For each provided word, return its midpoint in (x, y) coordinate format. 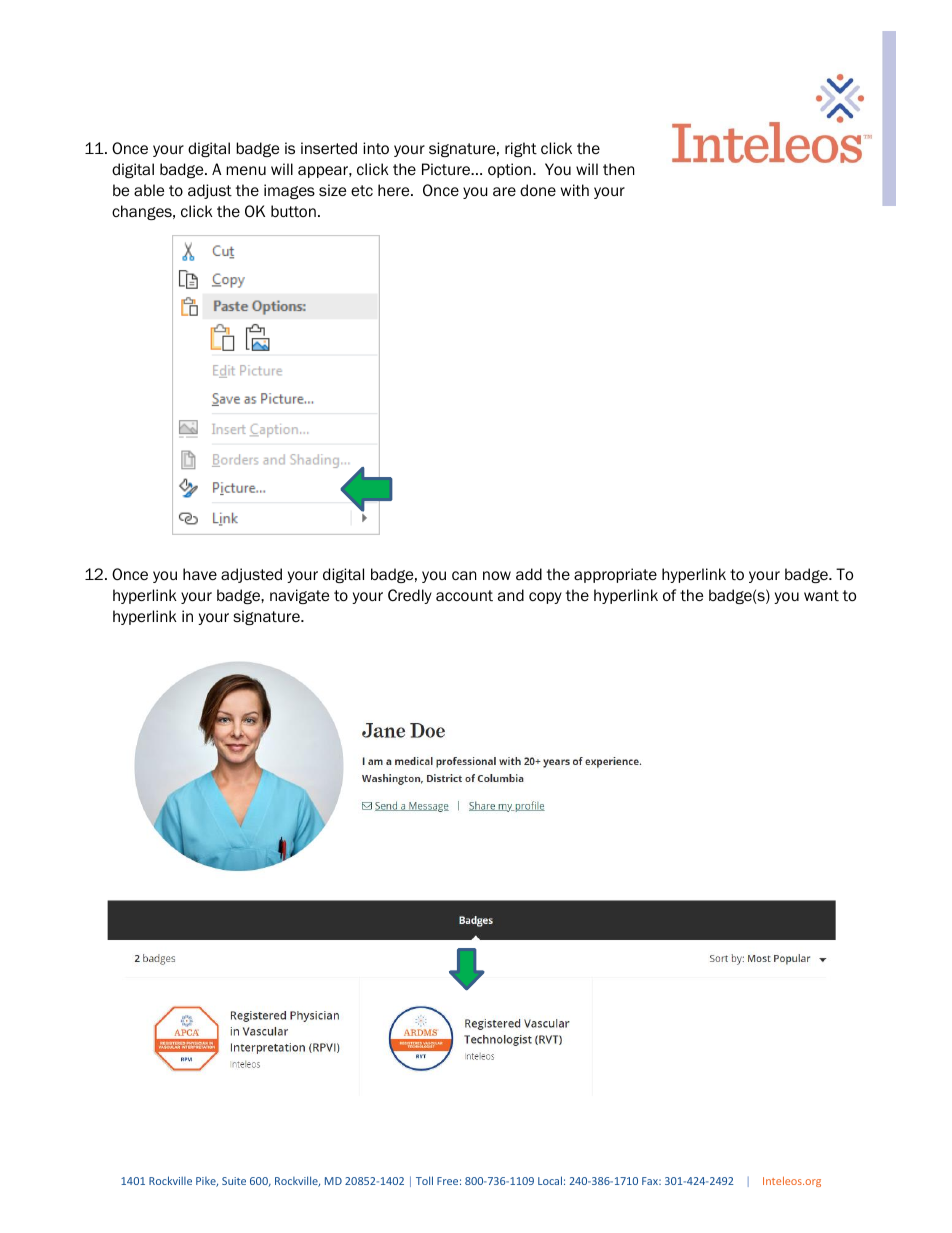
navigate (299, 596)
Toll (424, 1180)
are (504, 191)
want (821, 596)
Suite (234, 1181)
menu (246, 170)
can (464, 575)
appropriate (615, 575)
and (511, 595)
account (464, 595)
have (200, 574)
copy (545, 598)
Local (550, 1180)
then (618, 169)
